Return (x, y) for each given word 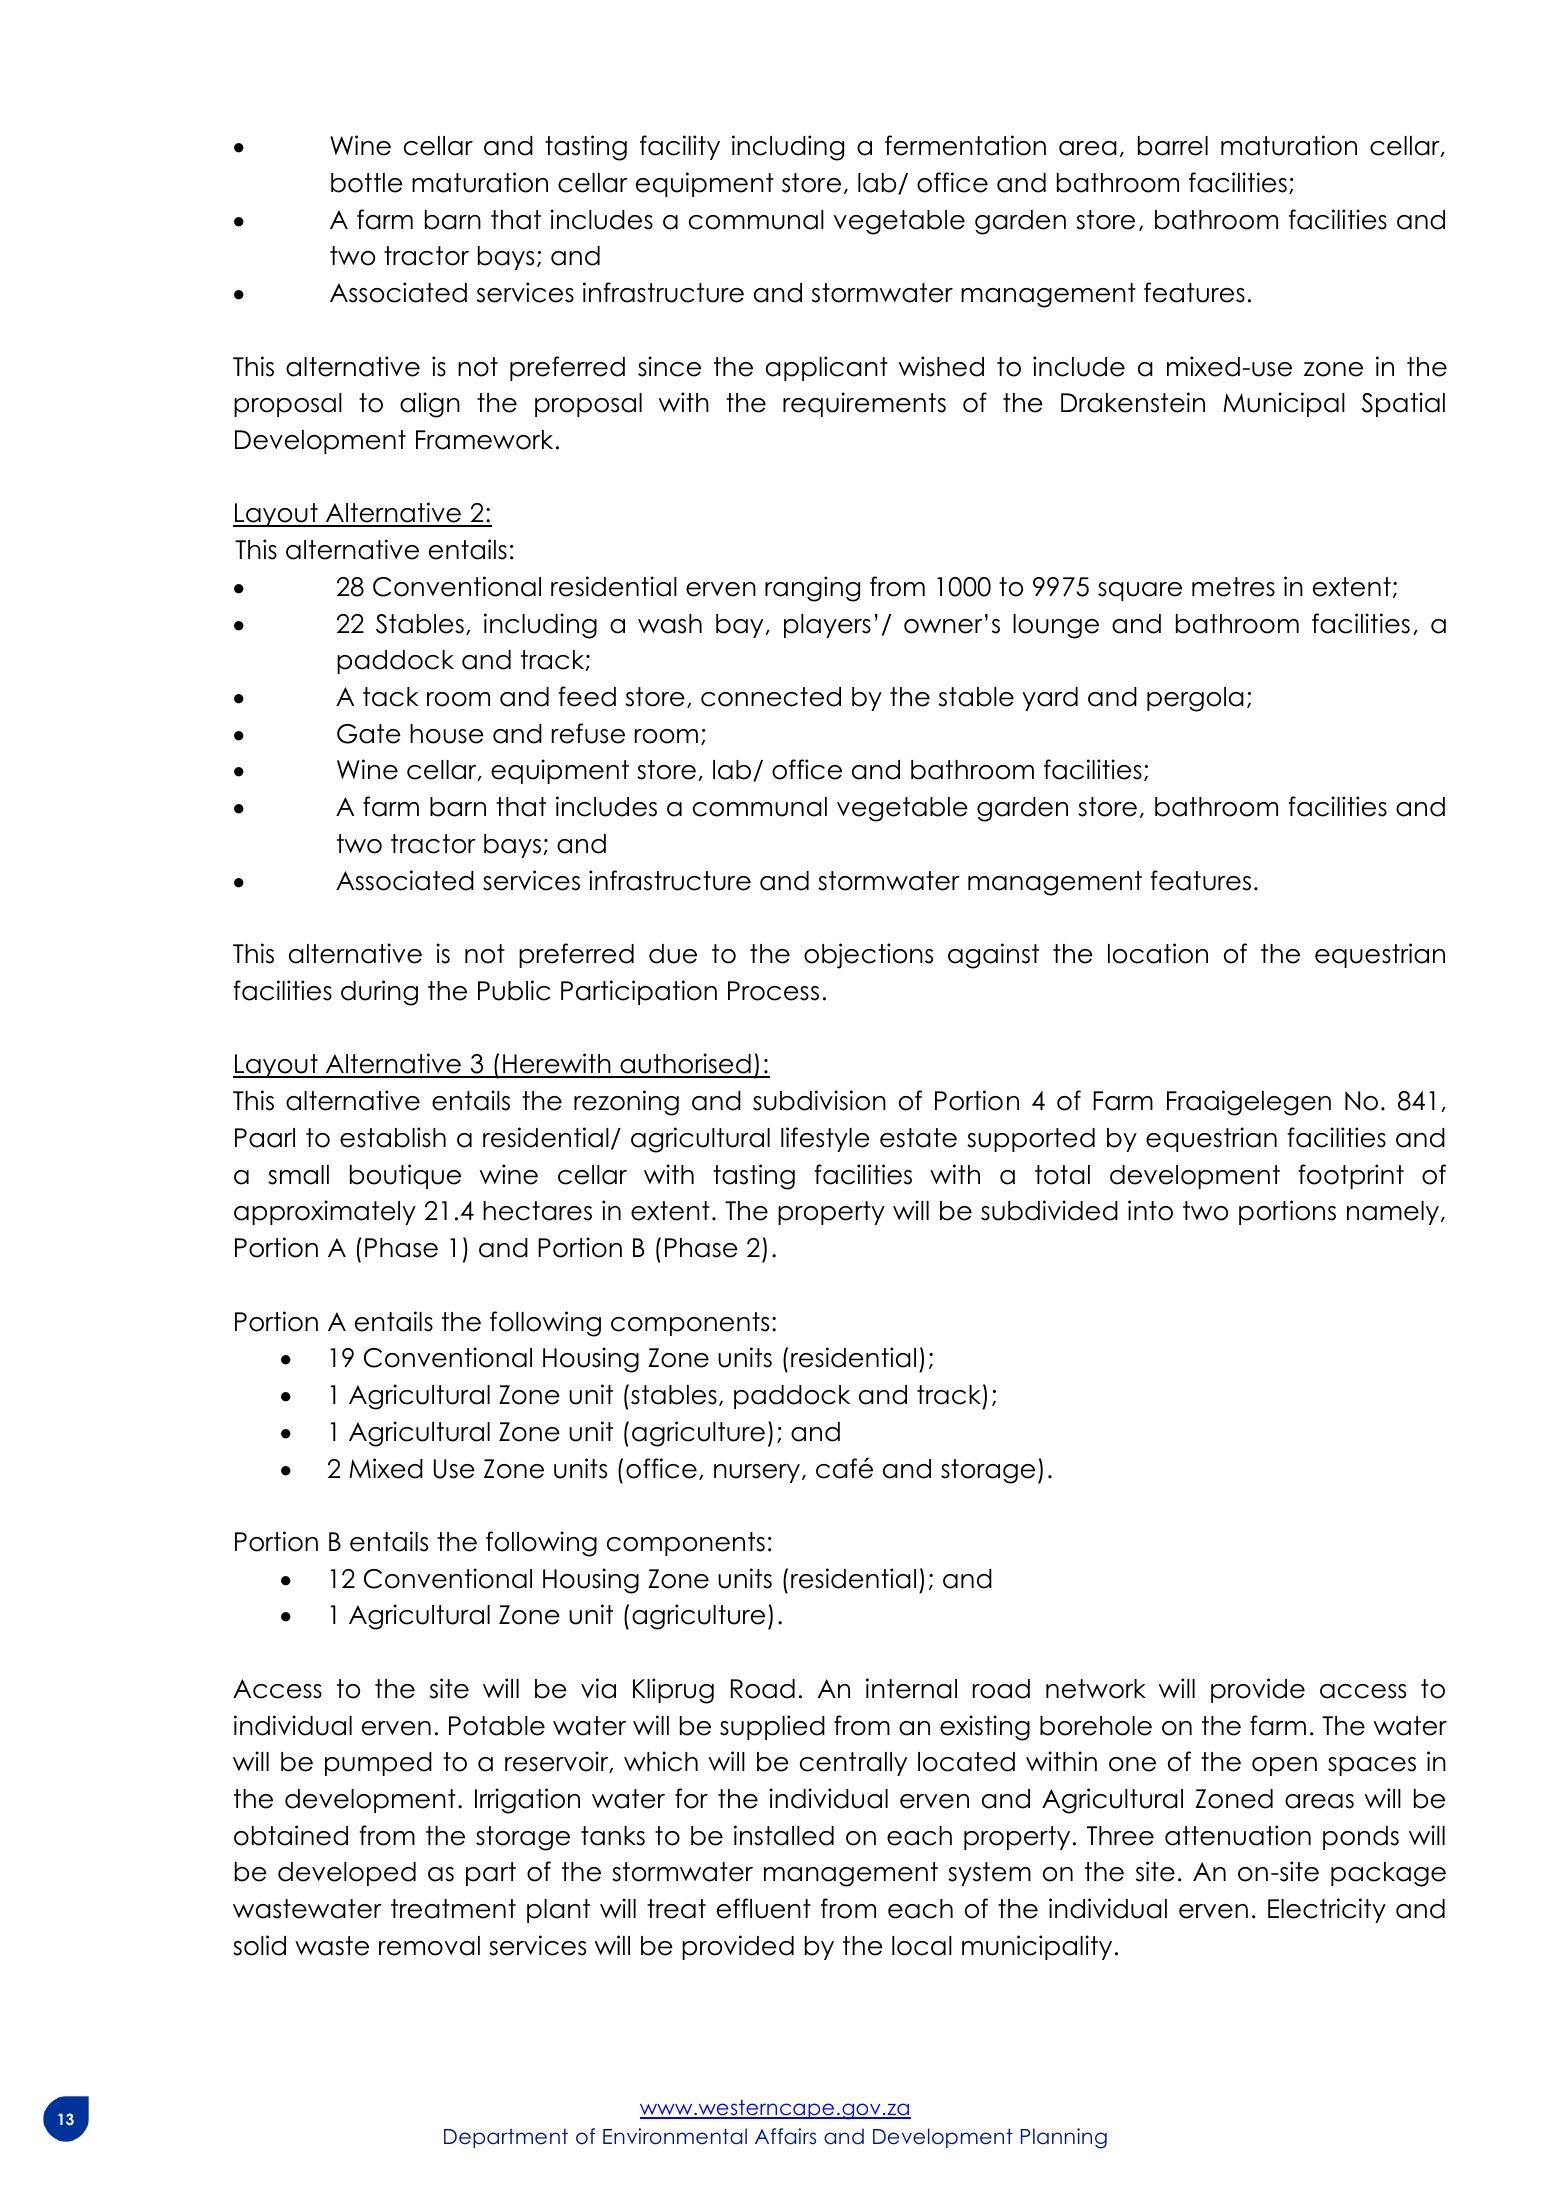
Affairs (785, 2136)
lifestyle (825, 1139)
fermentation (965, 145)
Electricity (1327, 1910)
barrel (1173, 146)
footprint (1351, 1176)
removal (429, 1946)
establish (393, 1137)
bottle (367, 183)
